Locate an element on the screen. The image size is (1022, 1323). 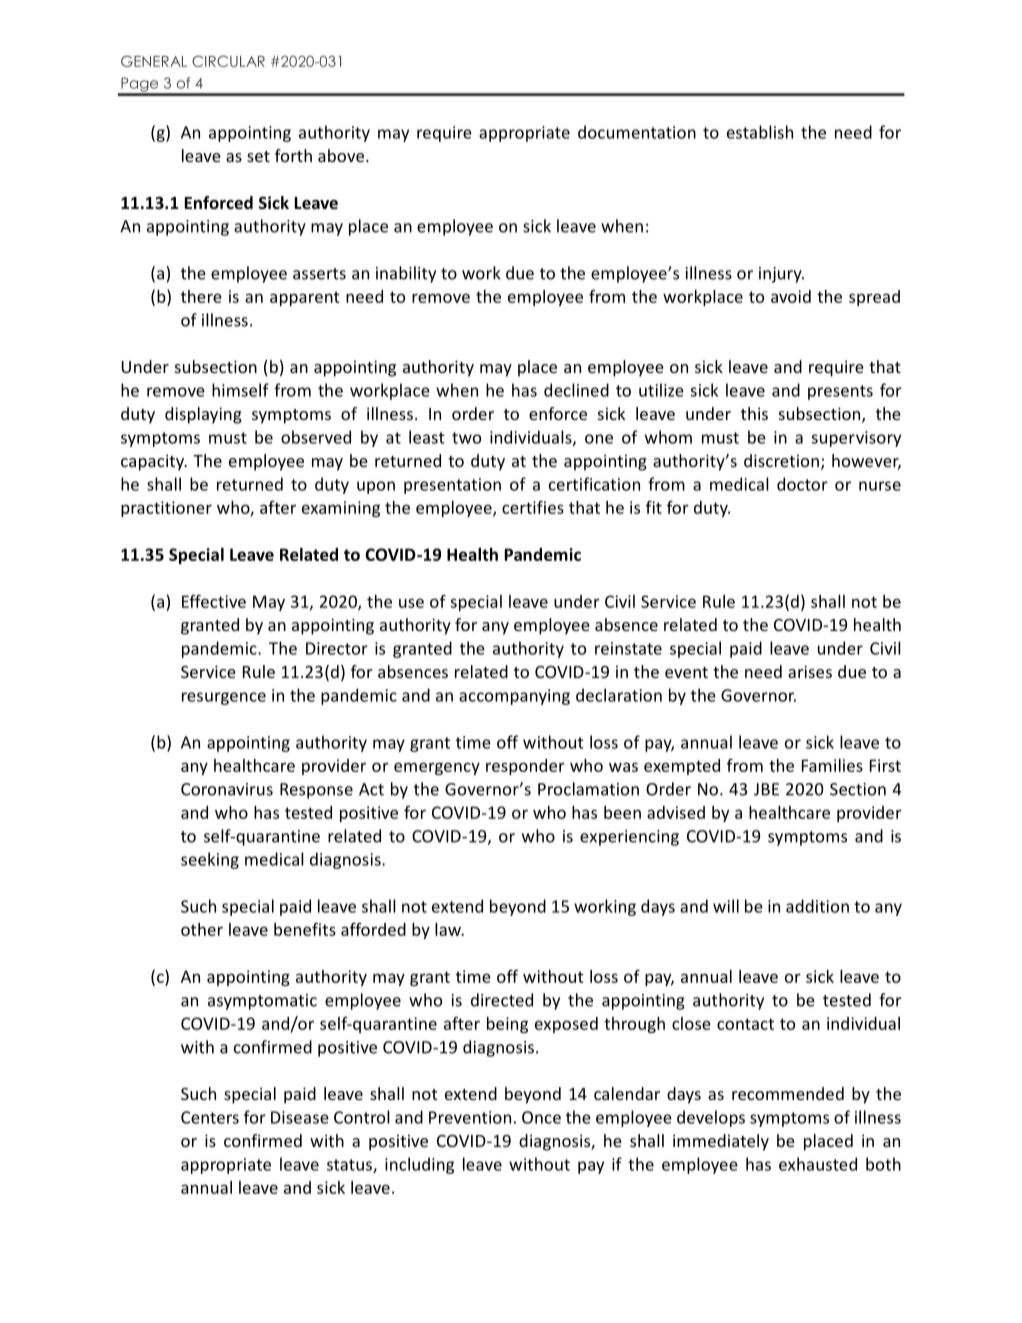
certifies is located at coordinates (533, 507).
